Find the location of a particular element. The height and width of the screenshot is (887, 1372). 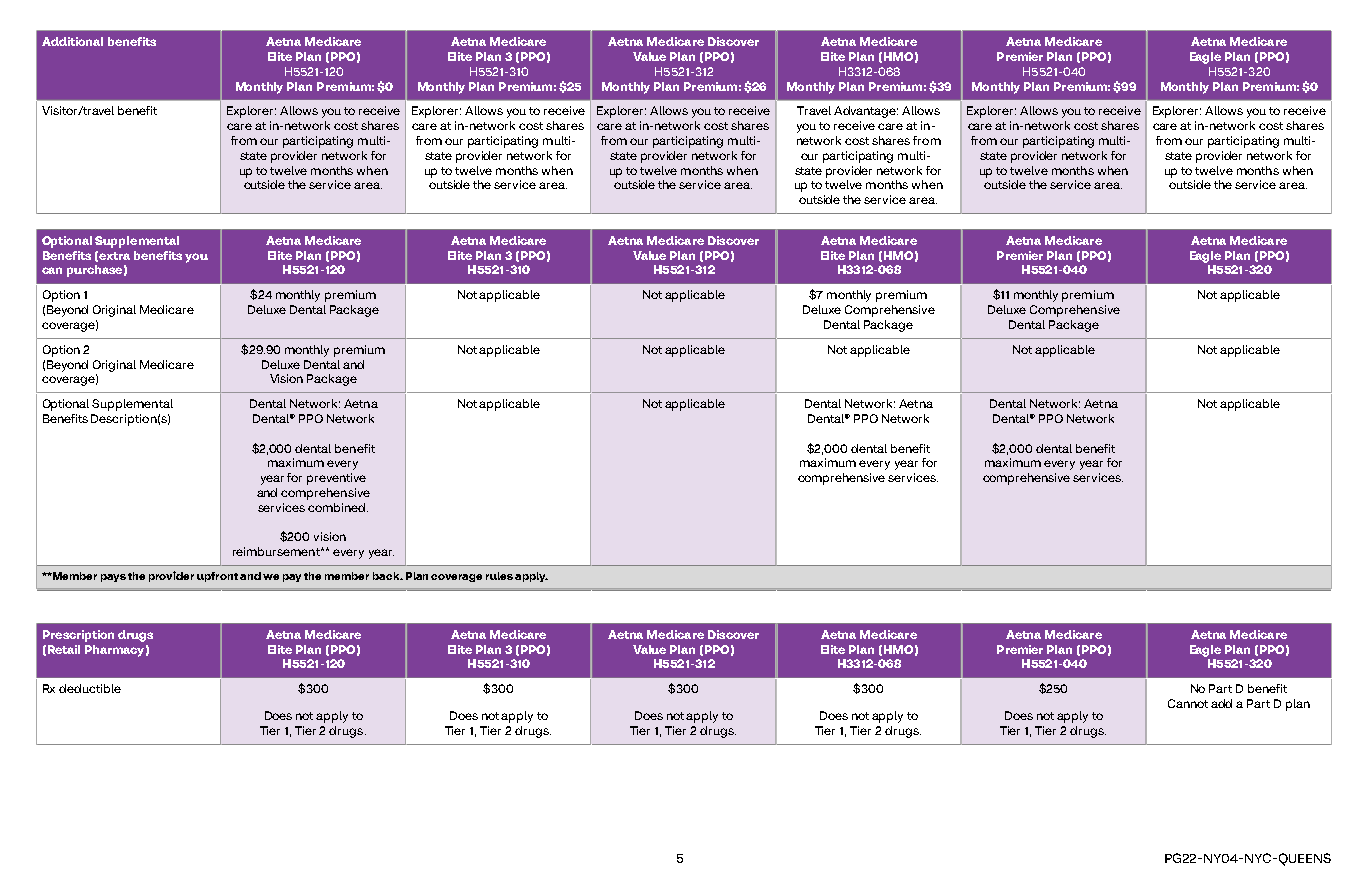

deductible is located at coordinates (90, 688).
